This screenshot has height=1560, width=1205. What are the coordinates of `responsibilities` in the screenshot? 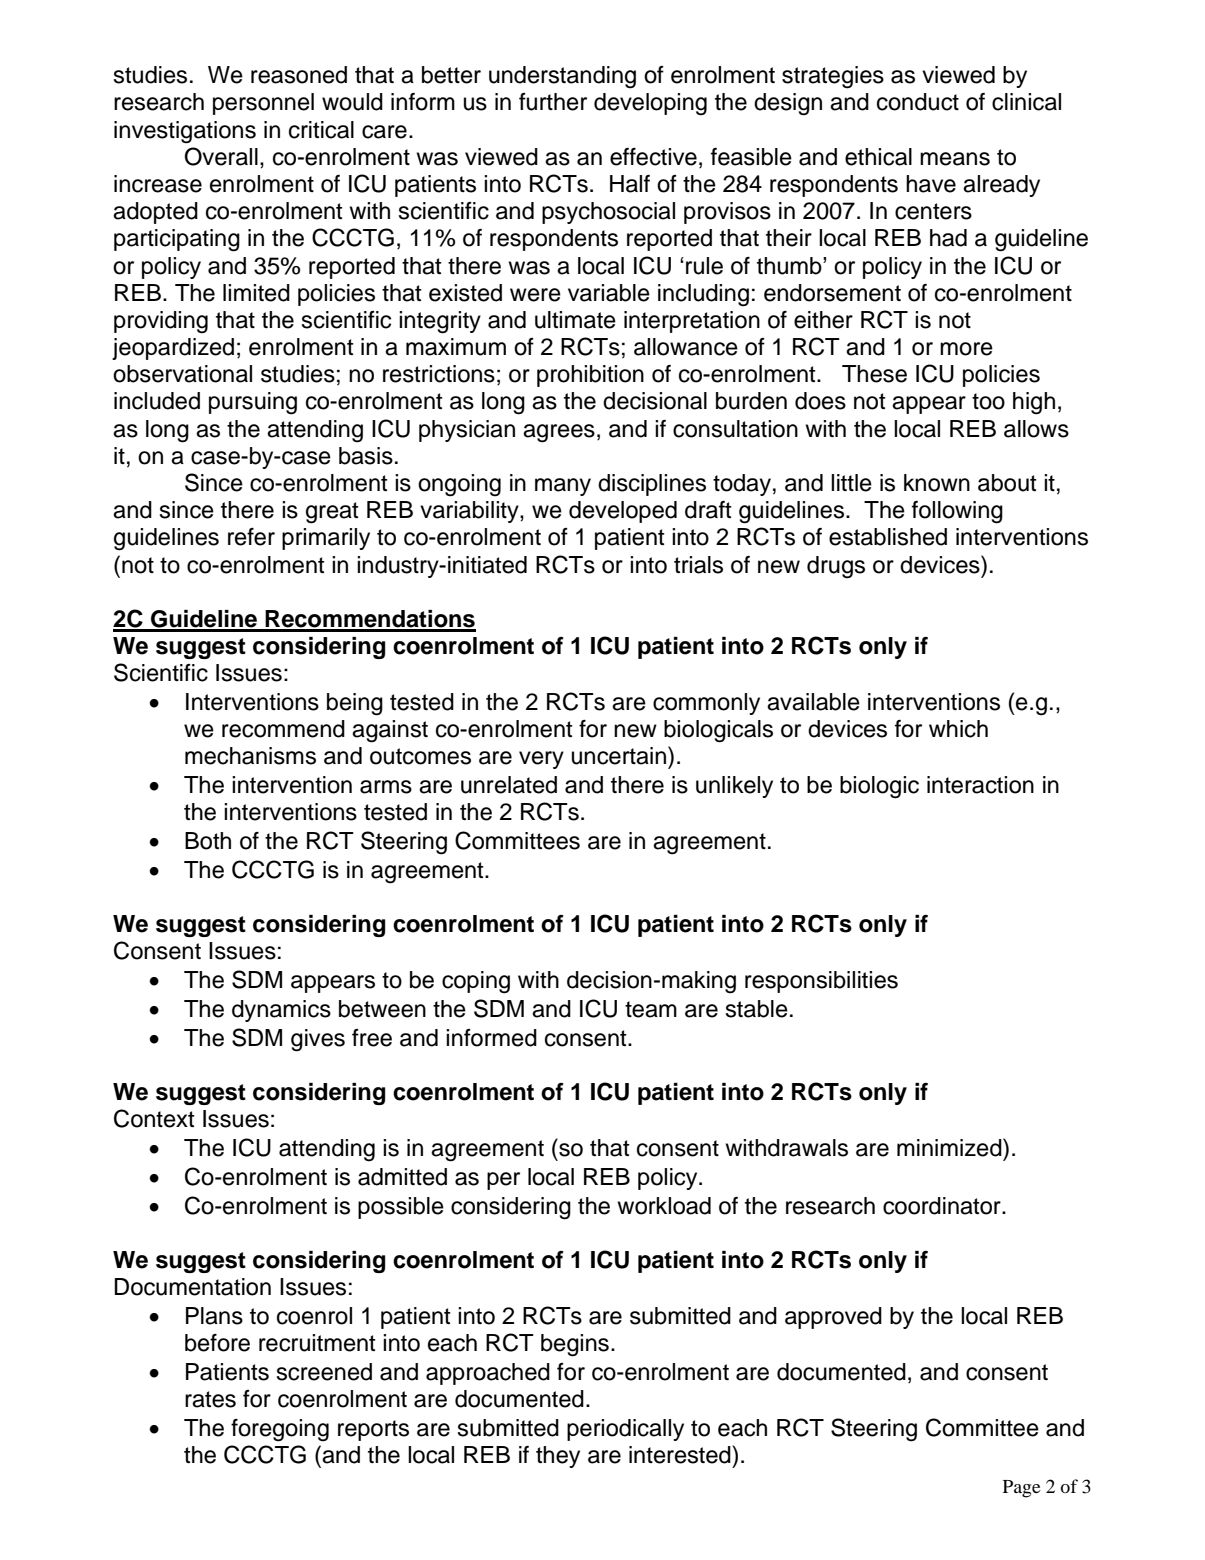 It's located at (821, 982).
